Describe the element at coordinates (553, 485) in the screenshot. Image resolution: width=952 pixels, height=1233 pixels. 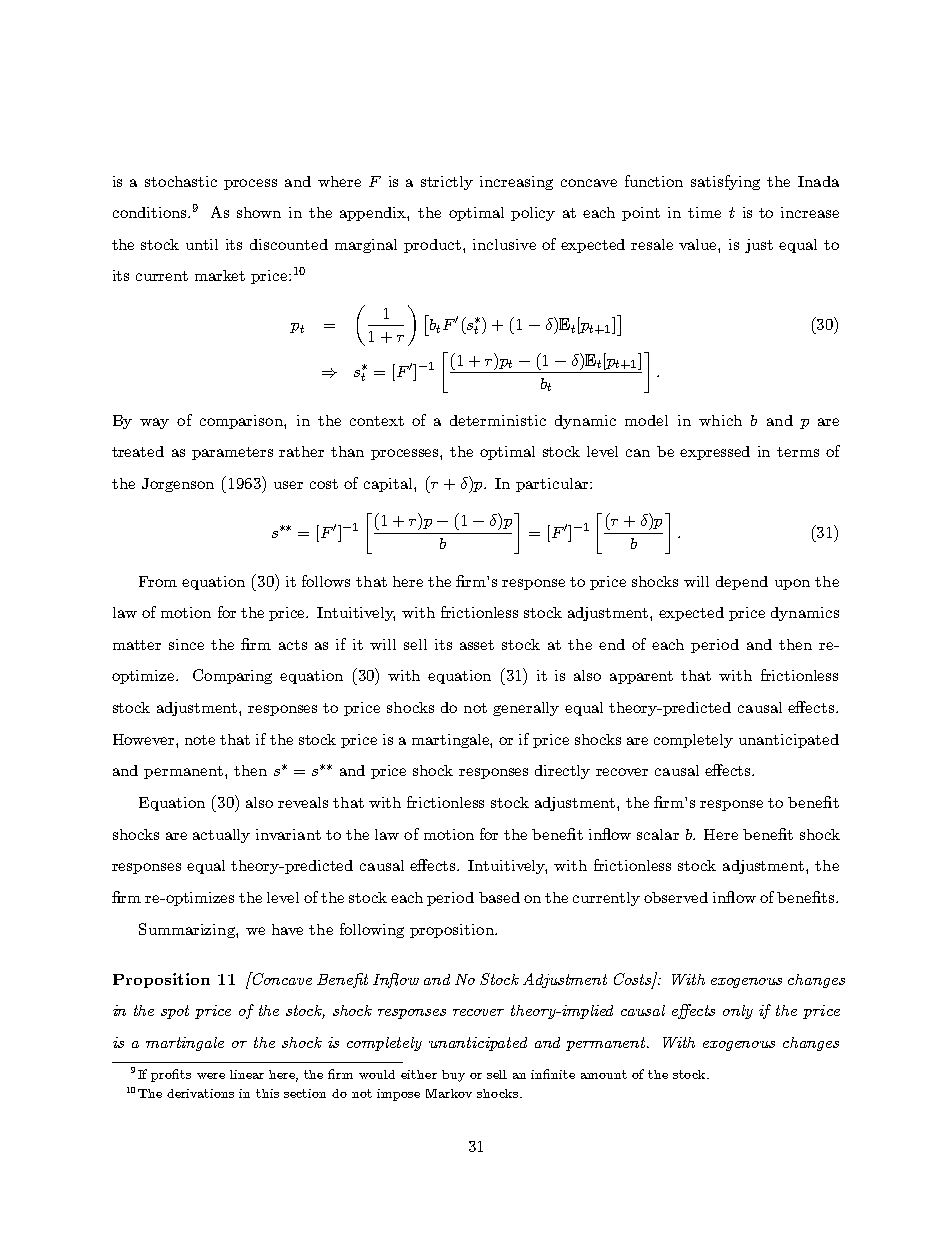
I see `particular` at that location.
